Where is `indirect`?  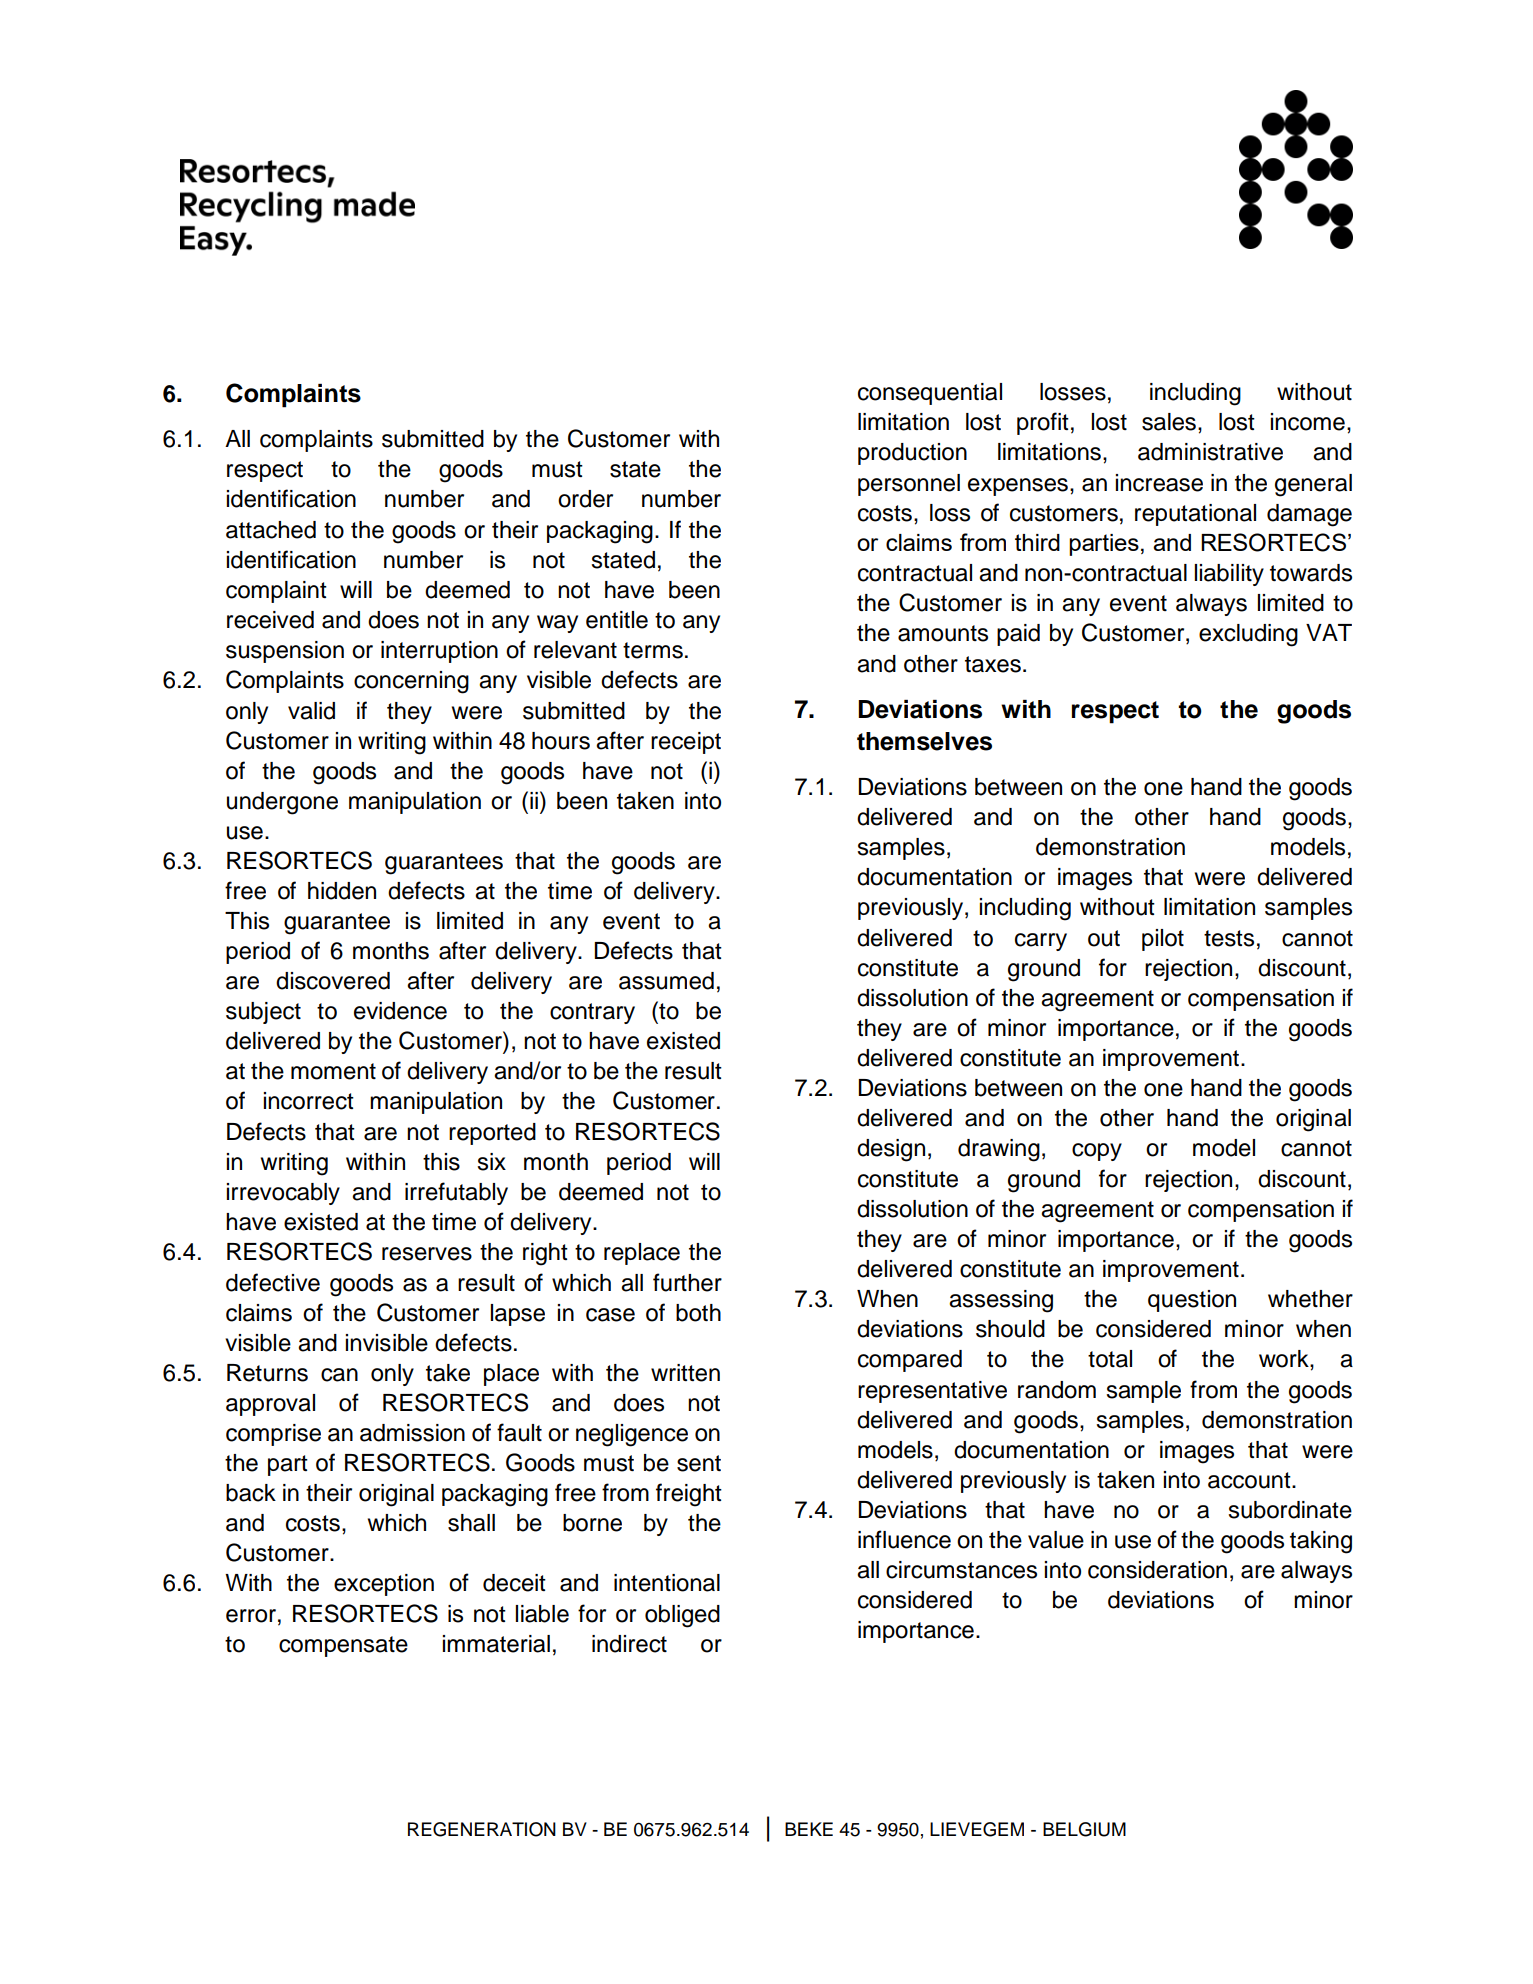 indirect is located at coordinates (629, 1644).
